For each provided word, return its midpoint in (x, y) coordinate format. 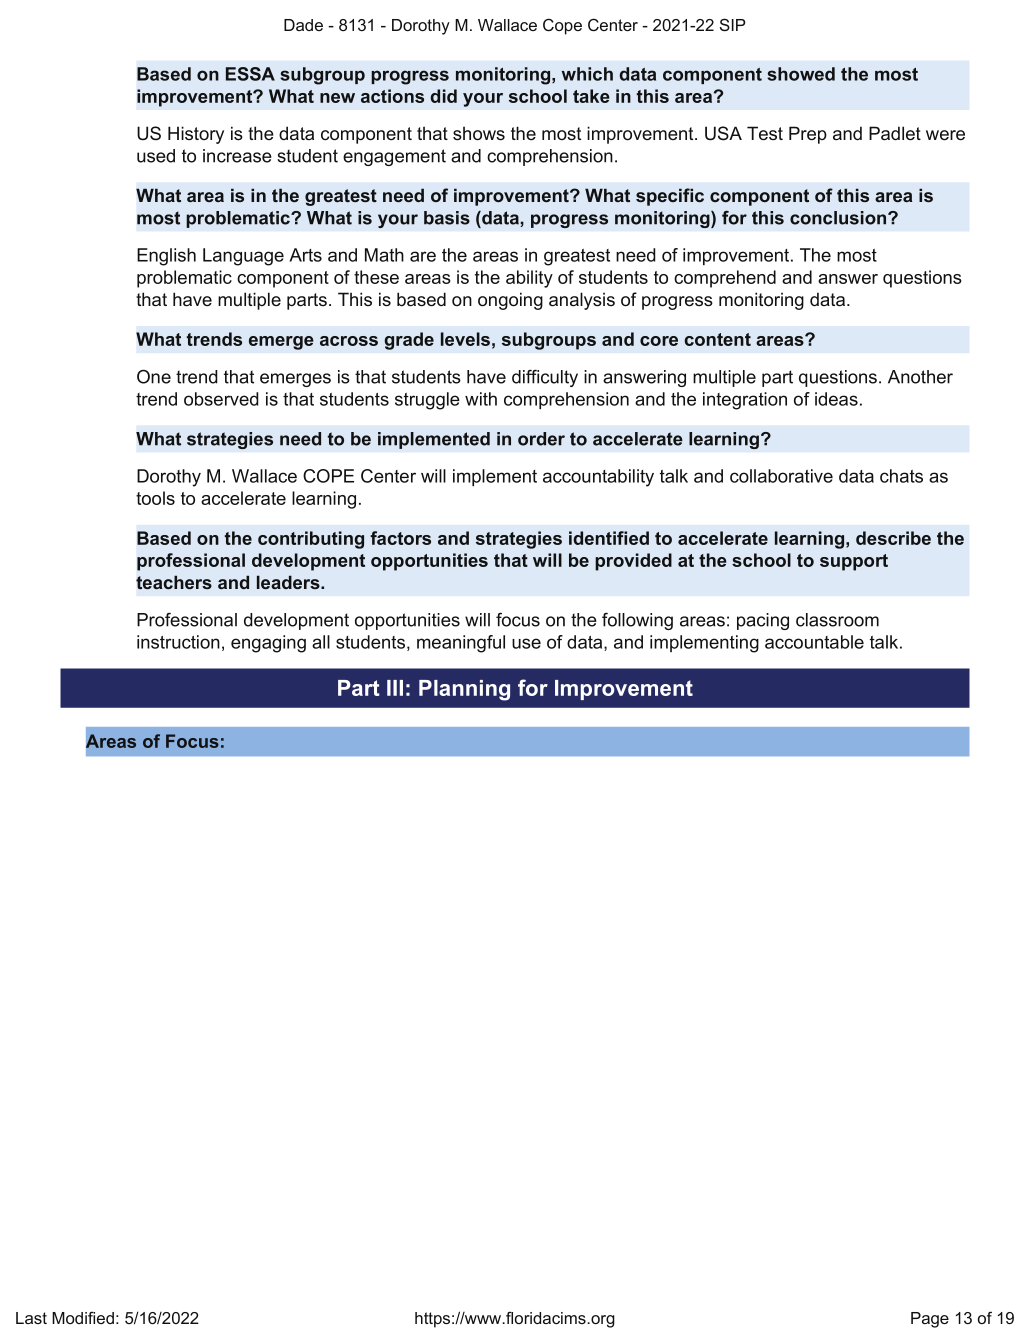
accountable (814, 642)
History (196, 135)
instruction (178, 642)
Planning (464, 690)
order (541, 439)
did (443, 96)
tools (155, 498)
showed (801, 74)
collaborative (781, 476)
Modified (83, 1317)
